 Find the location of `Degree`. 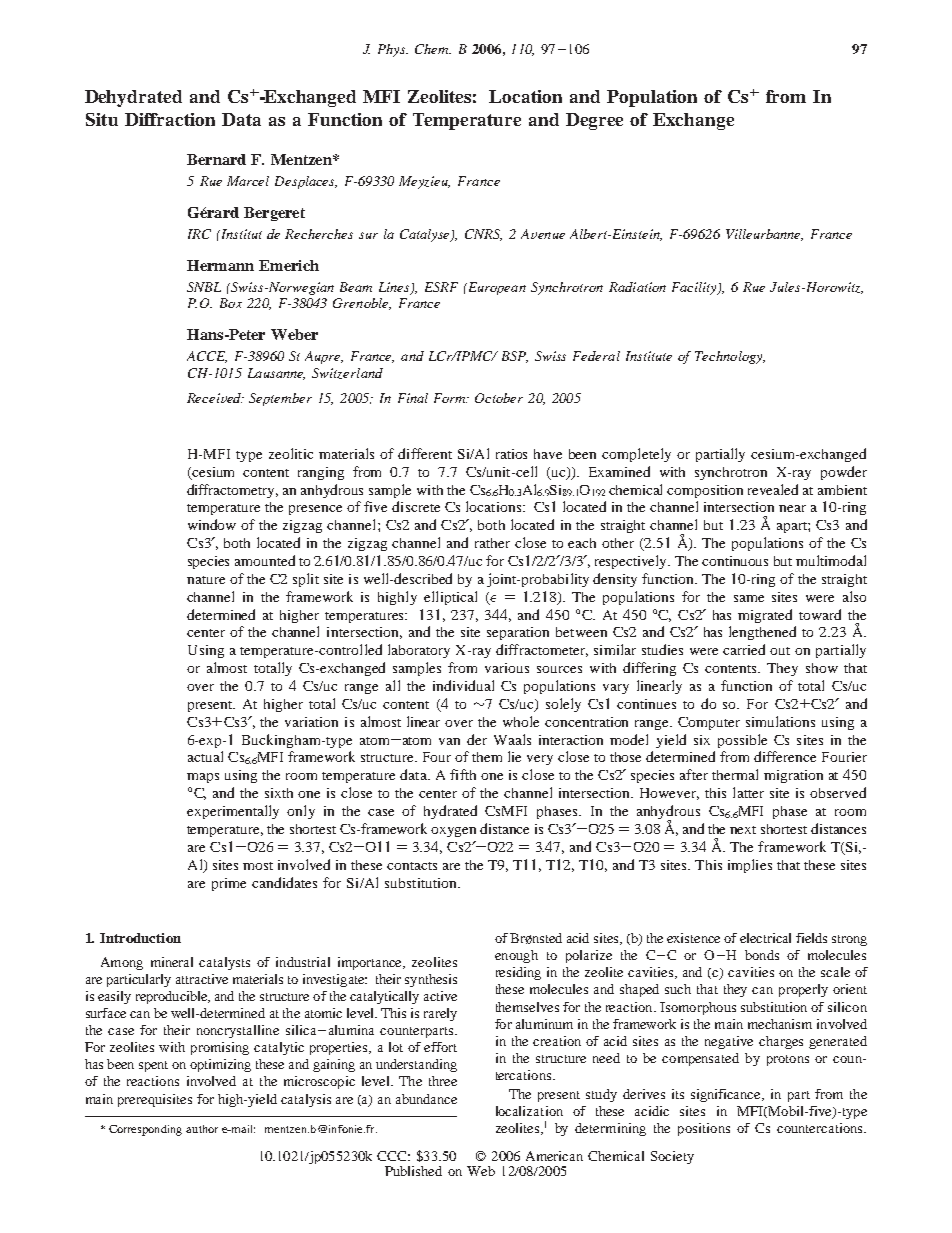

Degree is located at coordinates (594, 121).
